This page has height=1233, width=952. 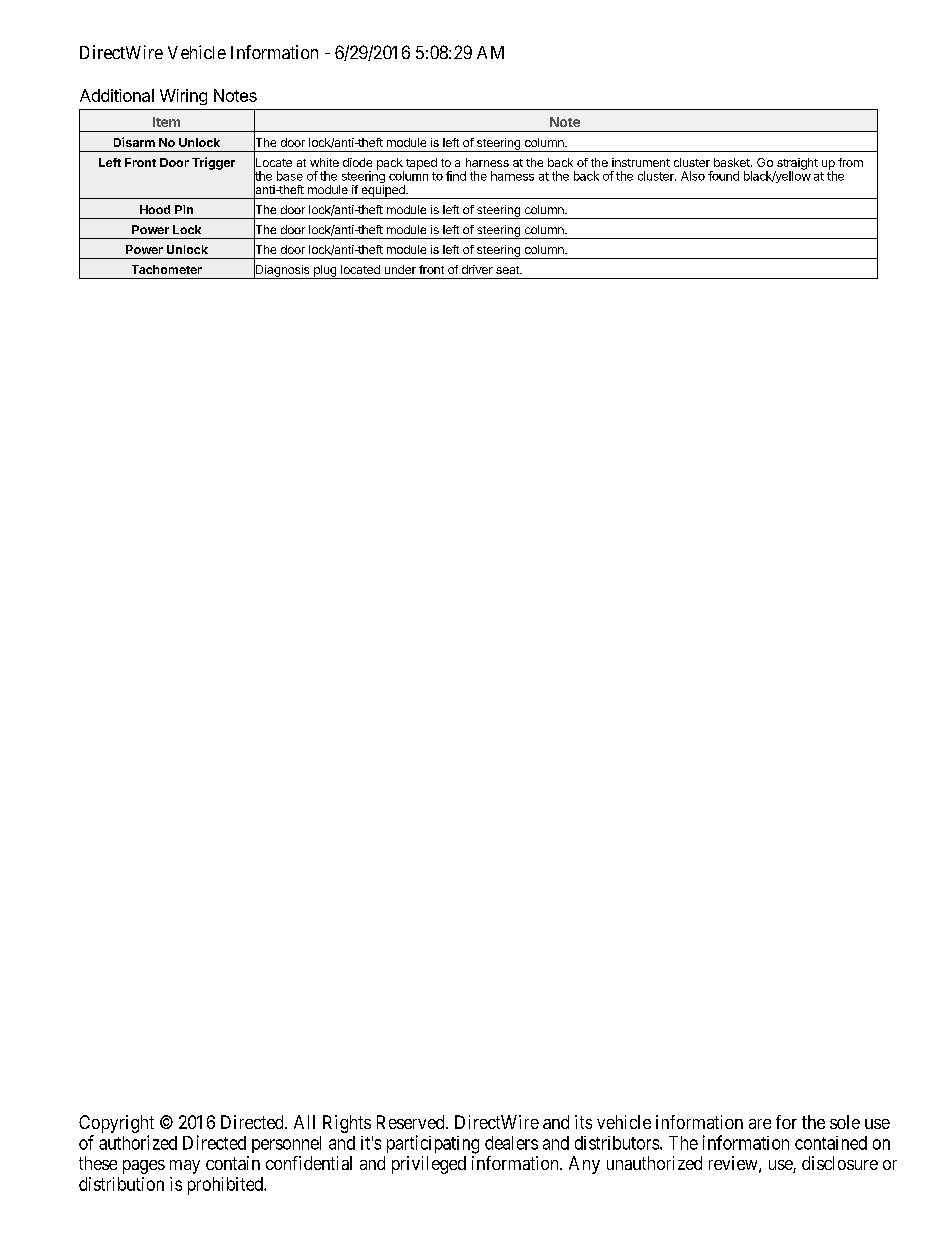 What do you see at coordinates (760, 1124) in the page?
I see `are` at bounding box center [760, 1124].
